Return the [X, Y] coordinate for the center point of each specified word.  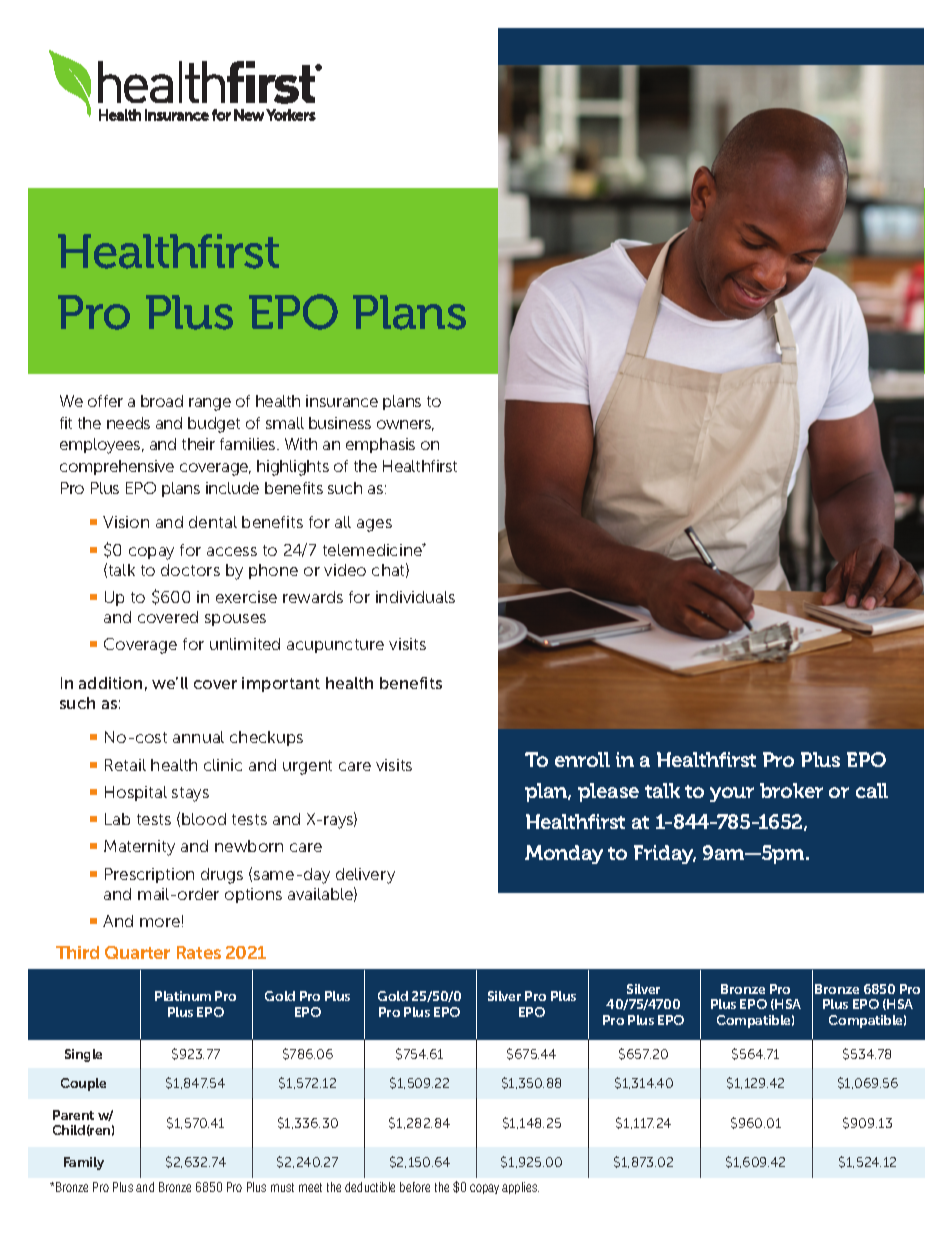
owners [405, 425]
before [415, 1187]
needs [128, 423]
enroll [582, 759]
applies [520, 1188]
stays [190, 794]
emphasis [380, 445]
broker [791, 790]
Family [84, 1163]
